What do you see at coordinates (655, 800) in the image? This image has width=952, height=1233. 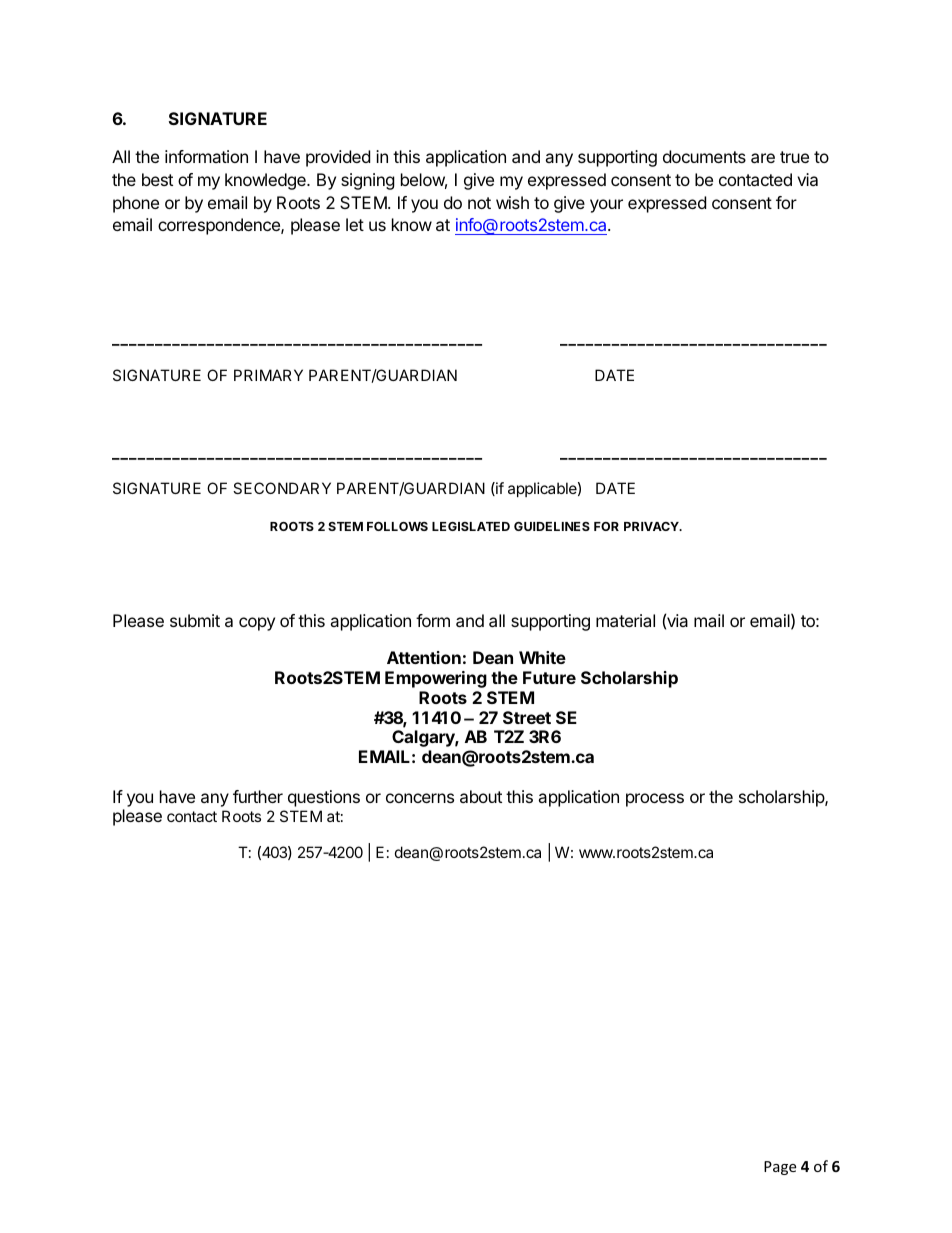 I see `process` at bounding box center [655, 800].
